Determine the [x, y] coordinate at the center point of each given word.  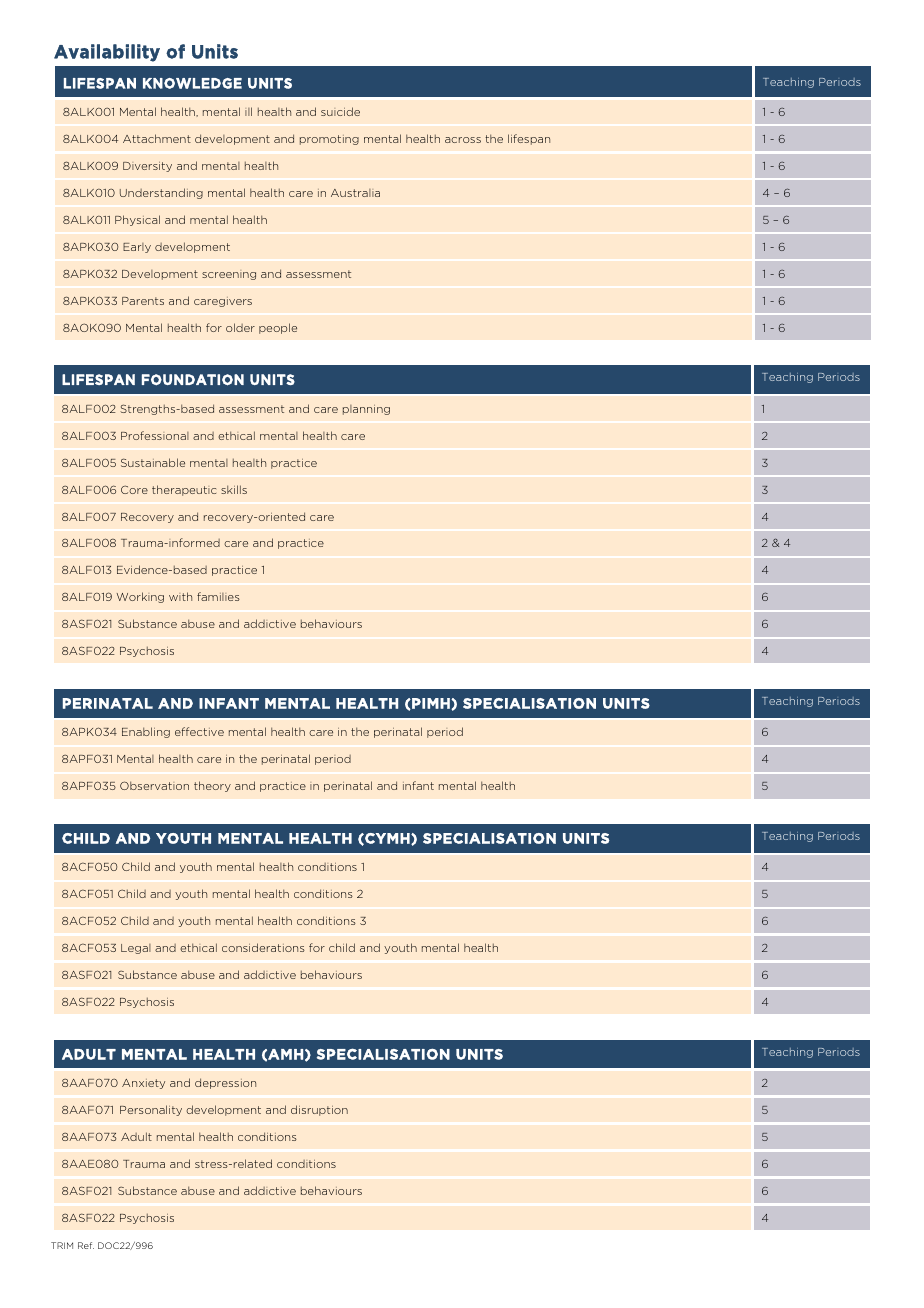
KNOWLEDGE [192, 83]
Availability [107, 53]
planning [366, 410]
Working [140, 597]
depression [225, 1083]
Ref [86, 1245]
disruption [319, 1110]
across [463, 140]
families [218, 596]
